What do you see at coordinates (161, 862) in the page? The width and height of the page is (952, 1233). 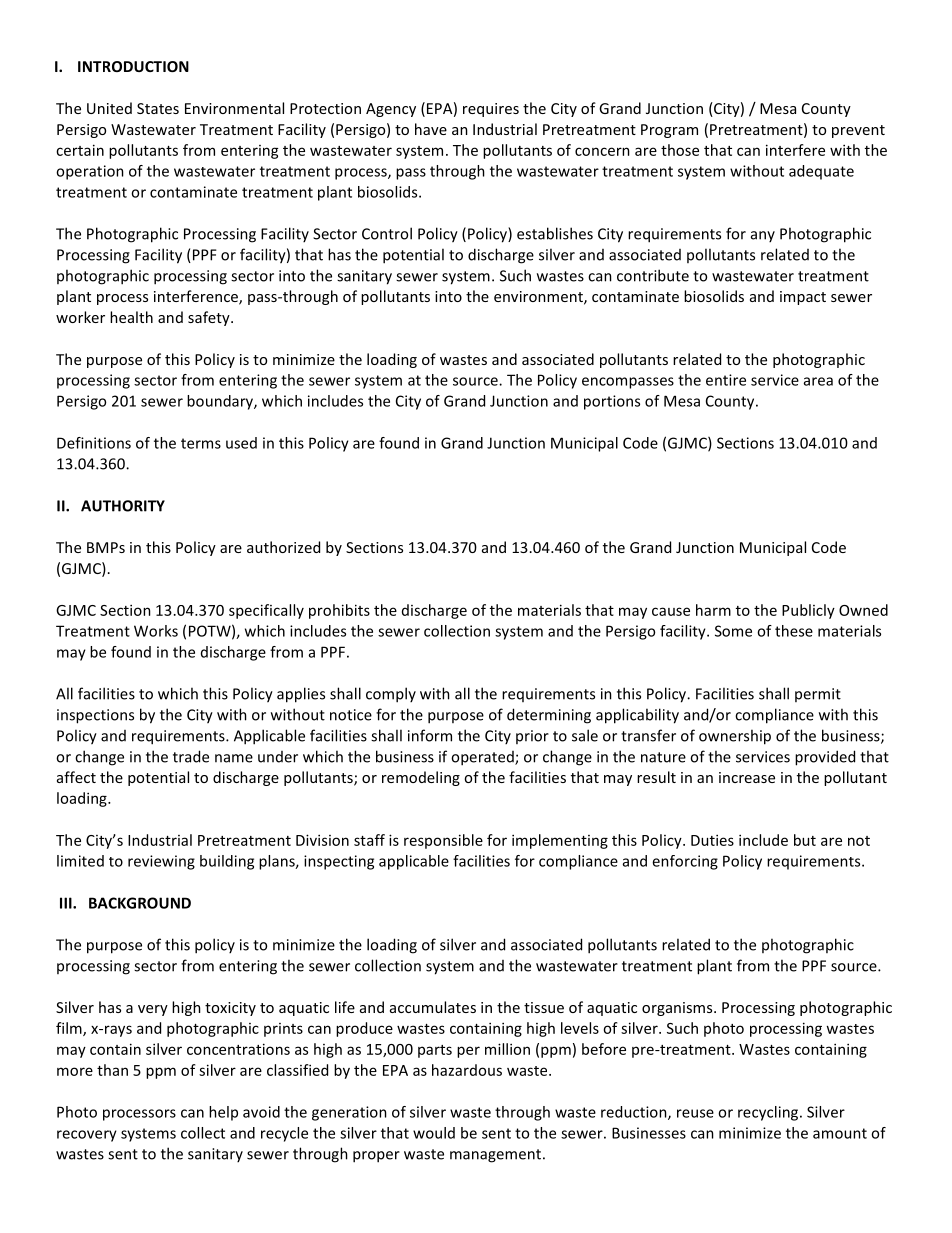 I see `reviewing` at bounding box center [161, 862].
